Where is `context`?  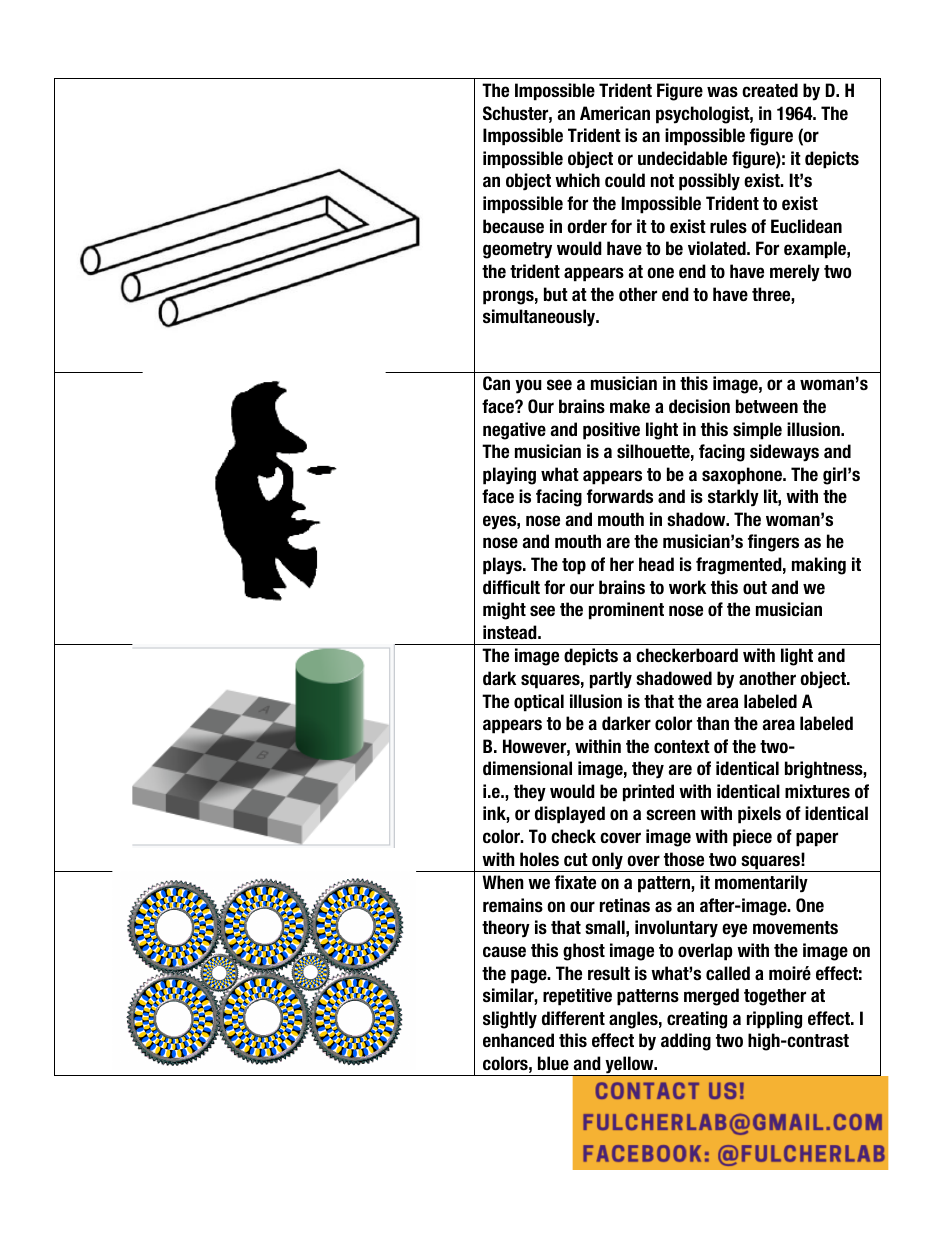
context is located at coordinates (682, 746).
